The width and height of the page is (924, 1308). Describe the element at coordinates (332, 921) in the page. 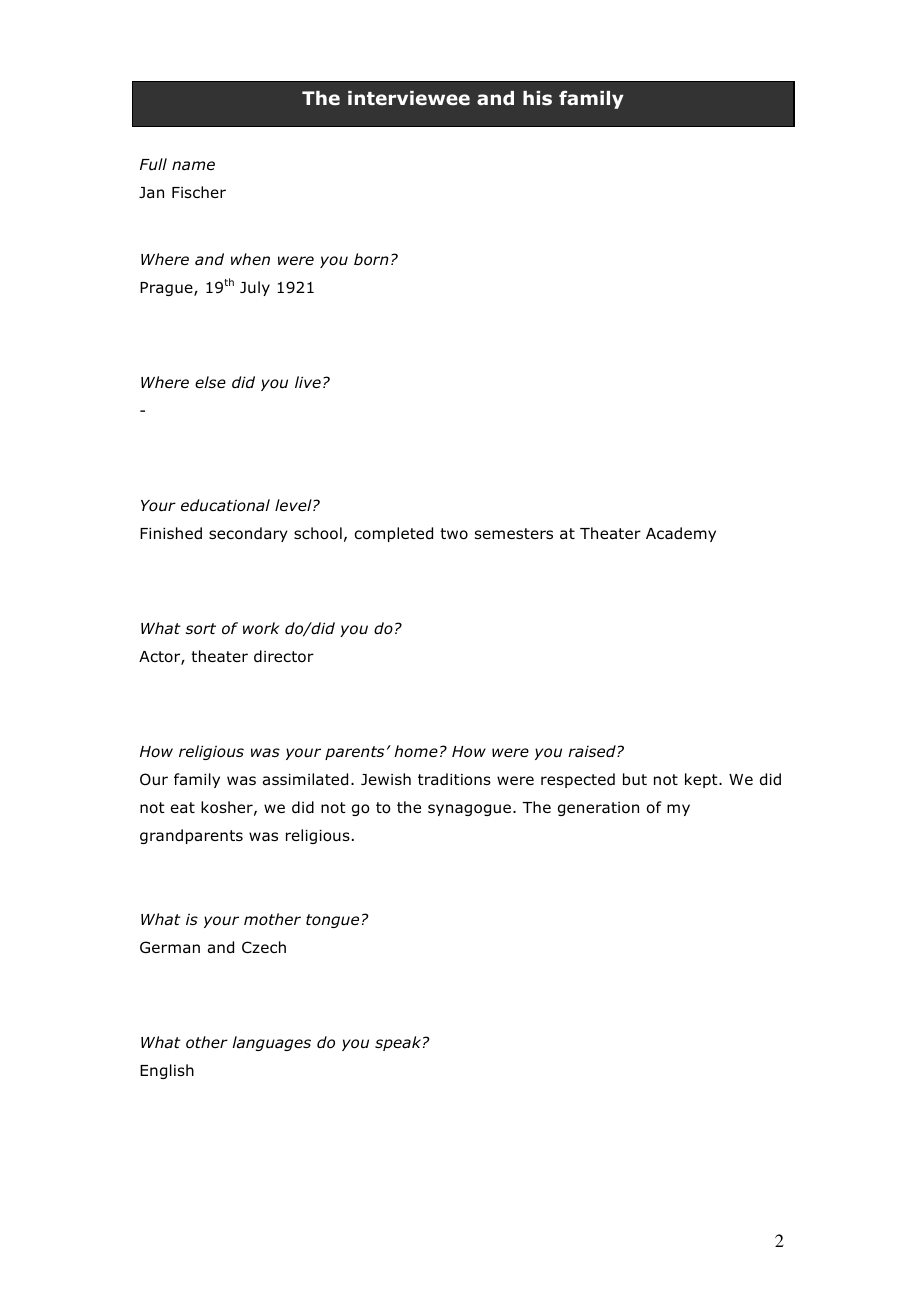

I see `tongue` at that location.
